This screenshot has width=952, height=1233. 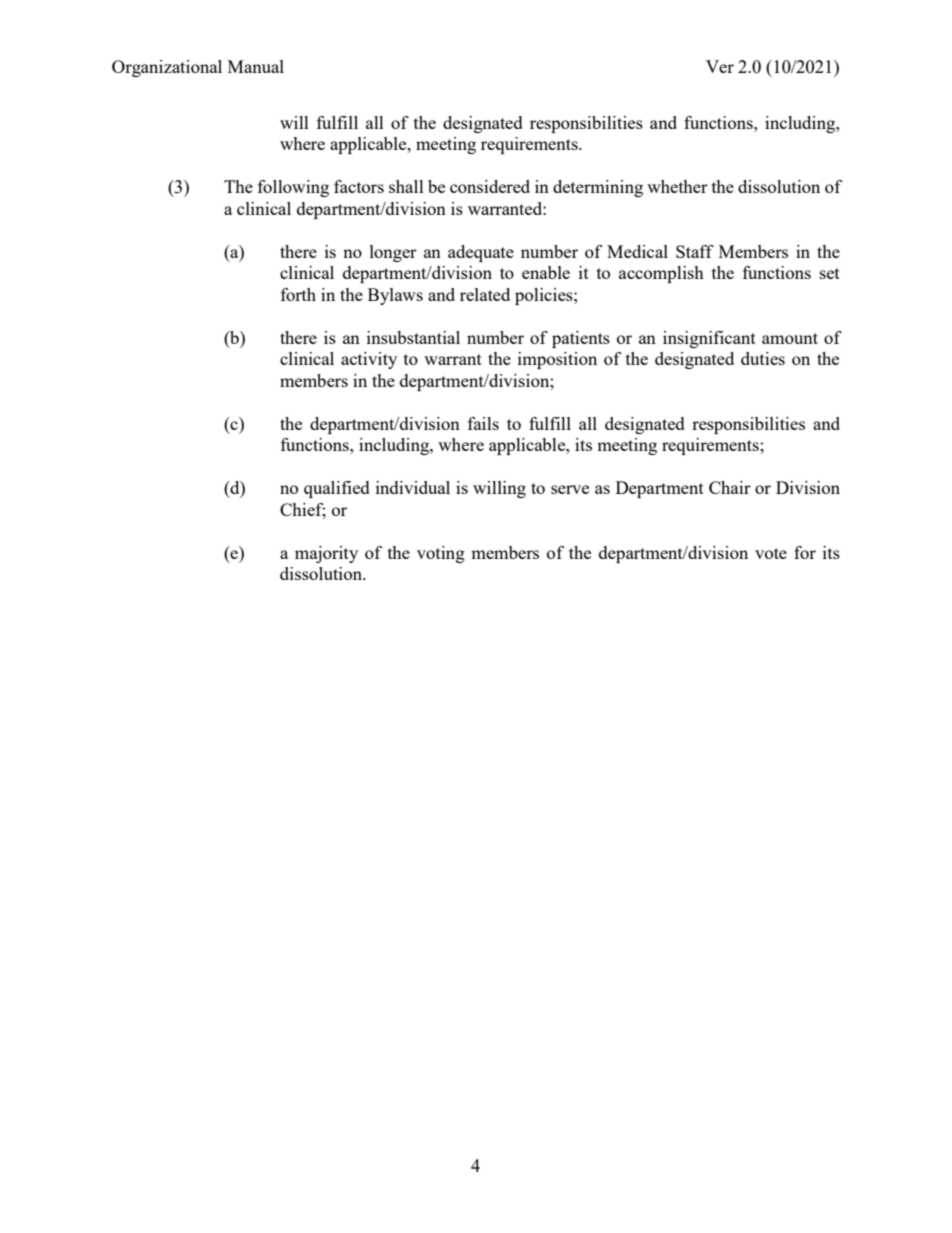 I want to click on following, so click(x=293, y=188).
